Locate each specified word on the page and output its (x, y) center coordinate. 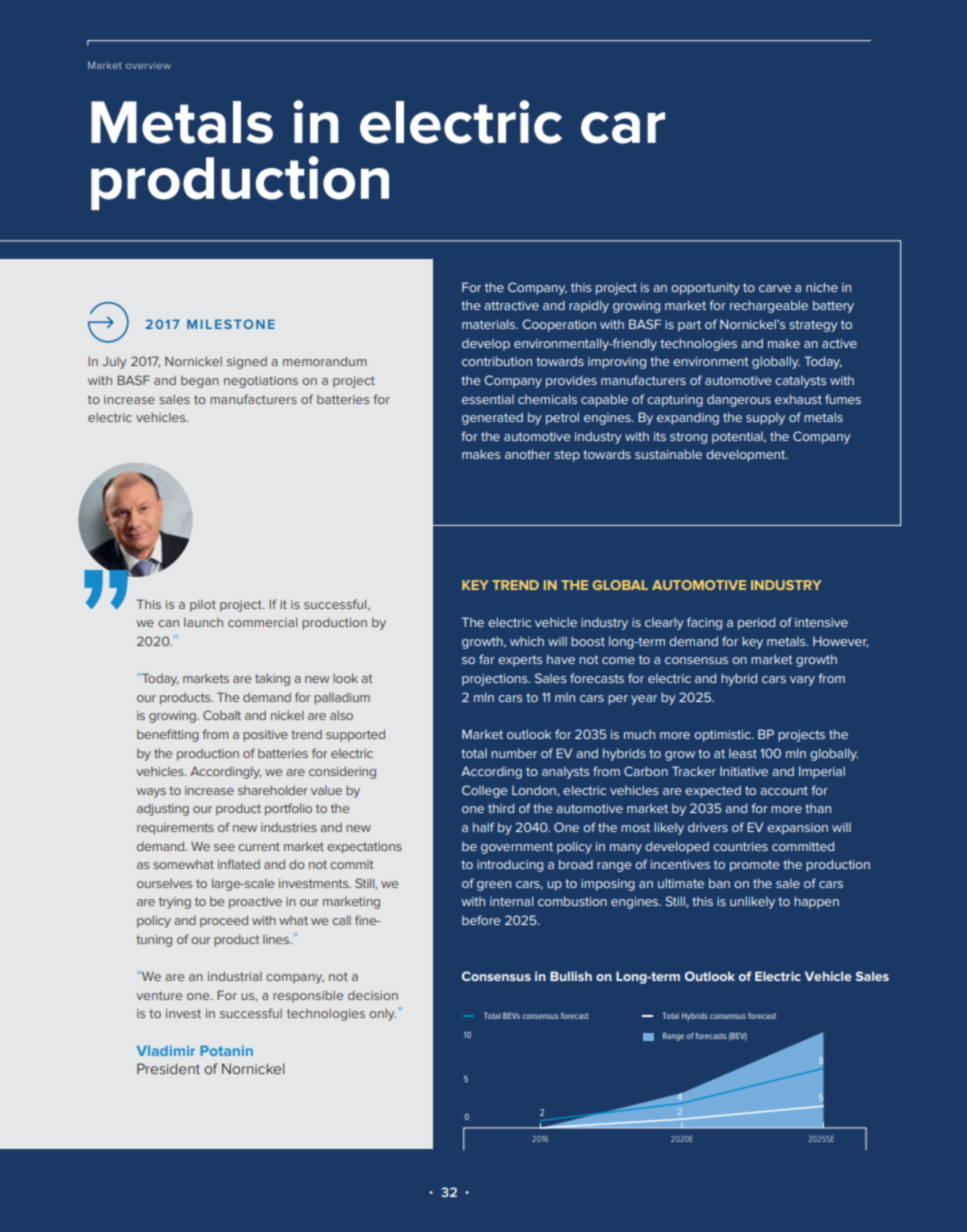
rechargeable (769, 306)
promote (755, 866)
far (487, 659)
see (224, 847)
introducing (510, 866)
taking (272, 680)
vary (802, 681)
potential (738, 438)
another (528, 454)
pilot (203, 606)
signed (247, 363)
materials (490, 324)
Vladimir (166, 1050)
